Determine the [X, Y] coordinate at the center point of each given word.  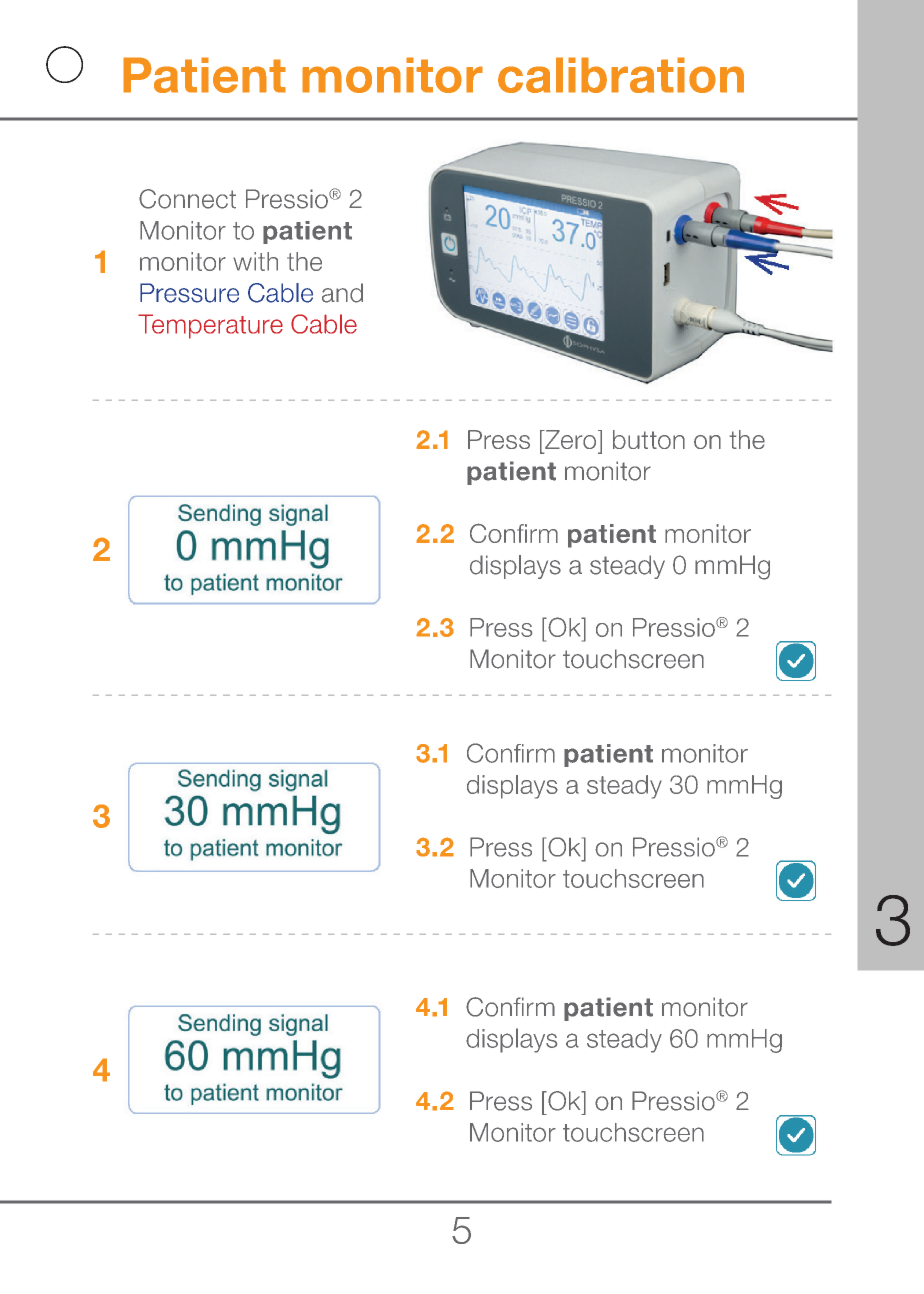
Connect [187, 199]
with [255, 261]
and [342, 293]
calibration [621, 75]
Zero [571, 439]
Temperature [210, 326]
